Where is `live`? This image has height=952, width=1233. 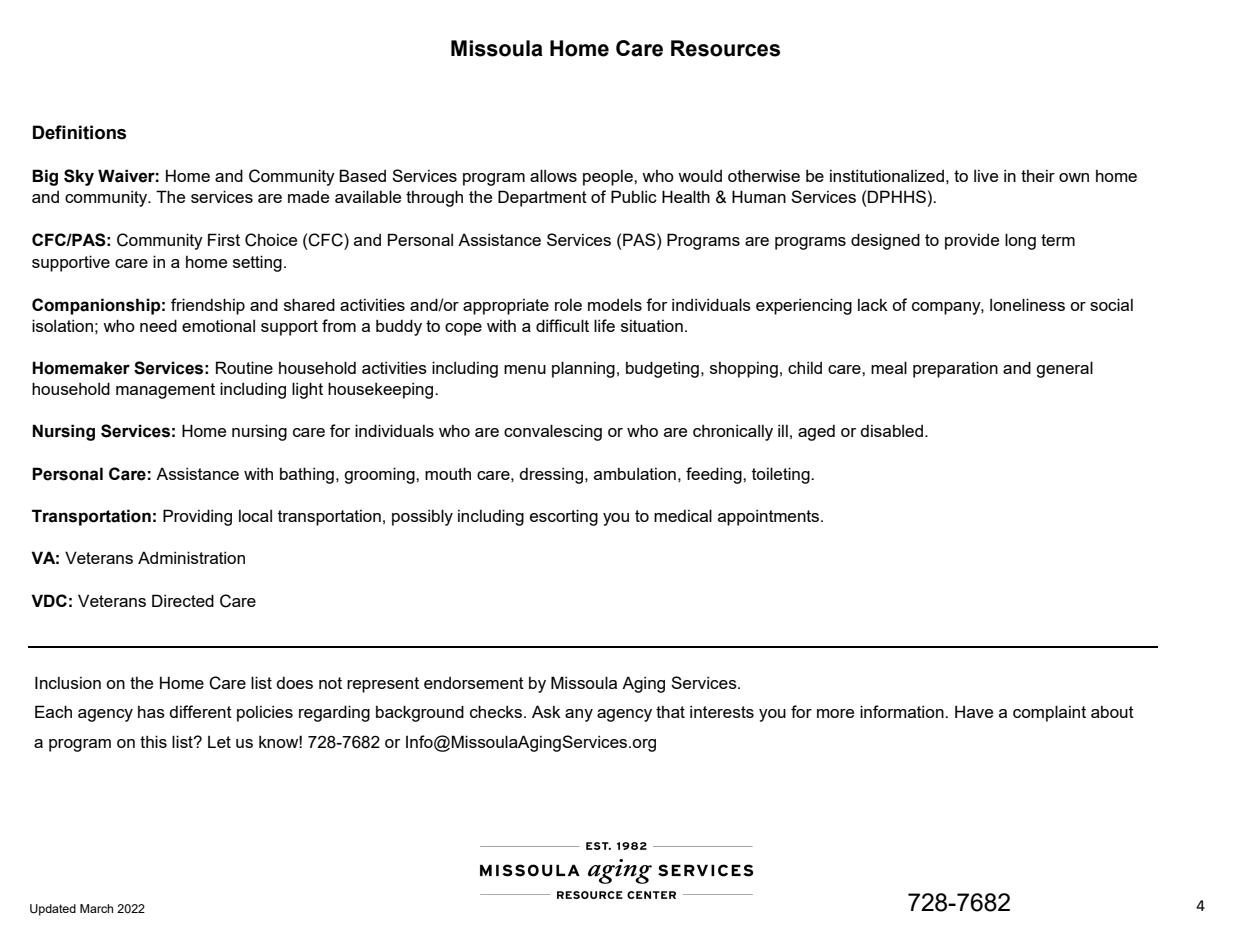 live is located at coordinates (986, 175).
